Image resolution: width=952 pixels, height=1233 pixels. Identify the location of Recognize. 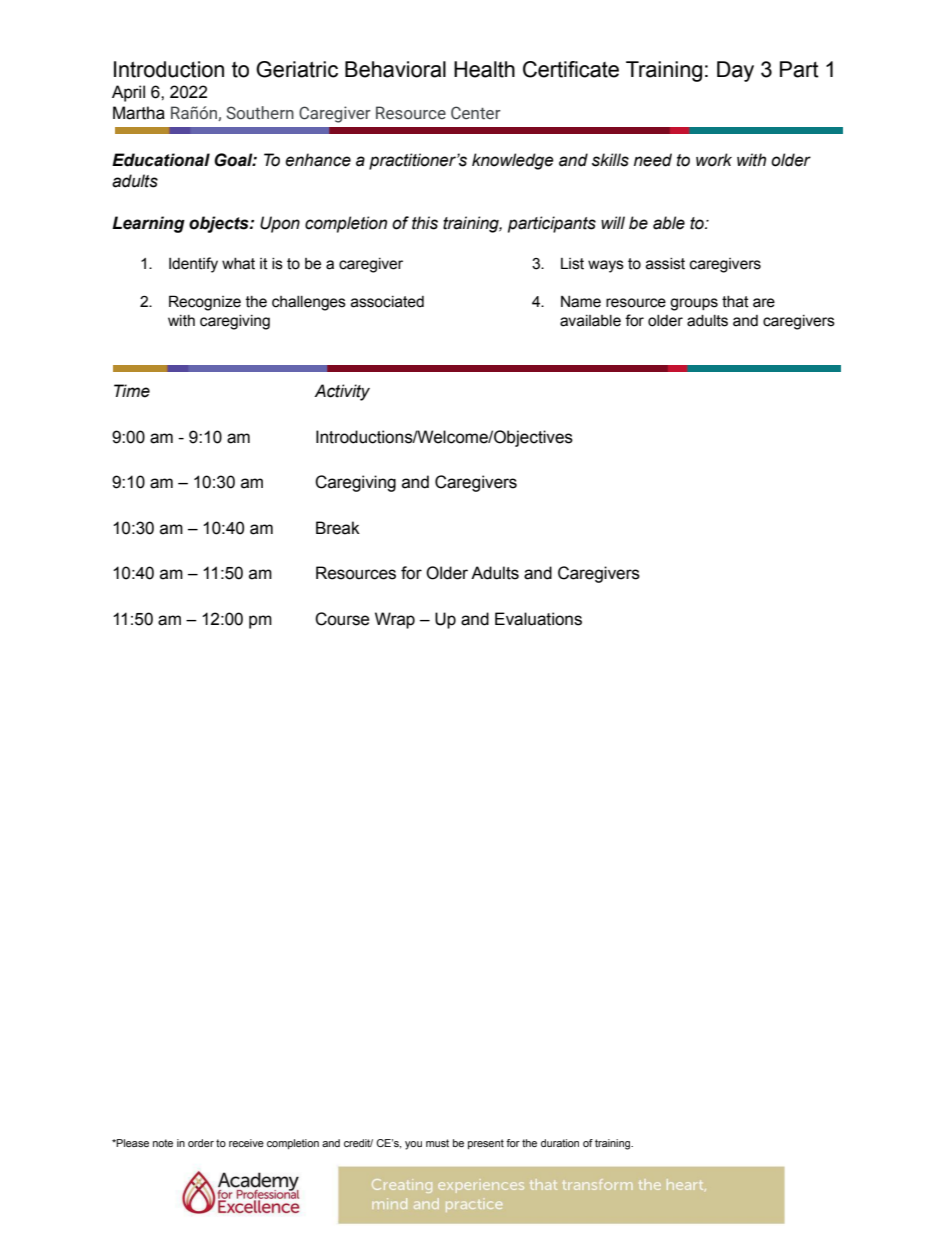
(205, 303).
